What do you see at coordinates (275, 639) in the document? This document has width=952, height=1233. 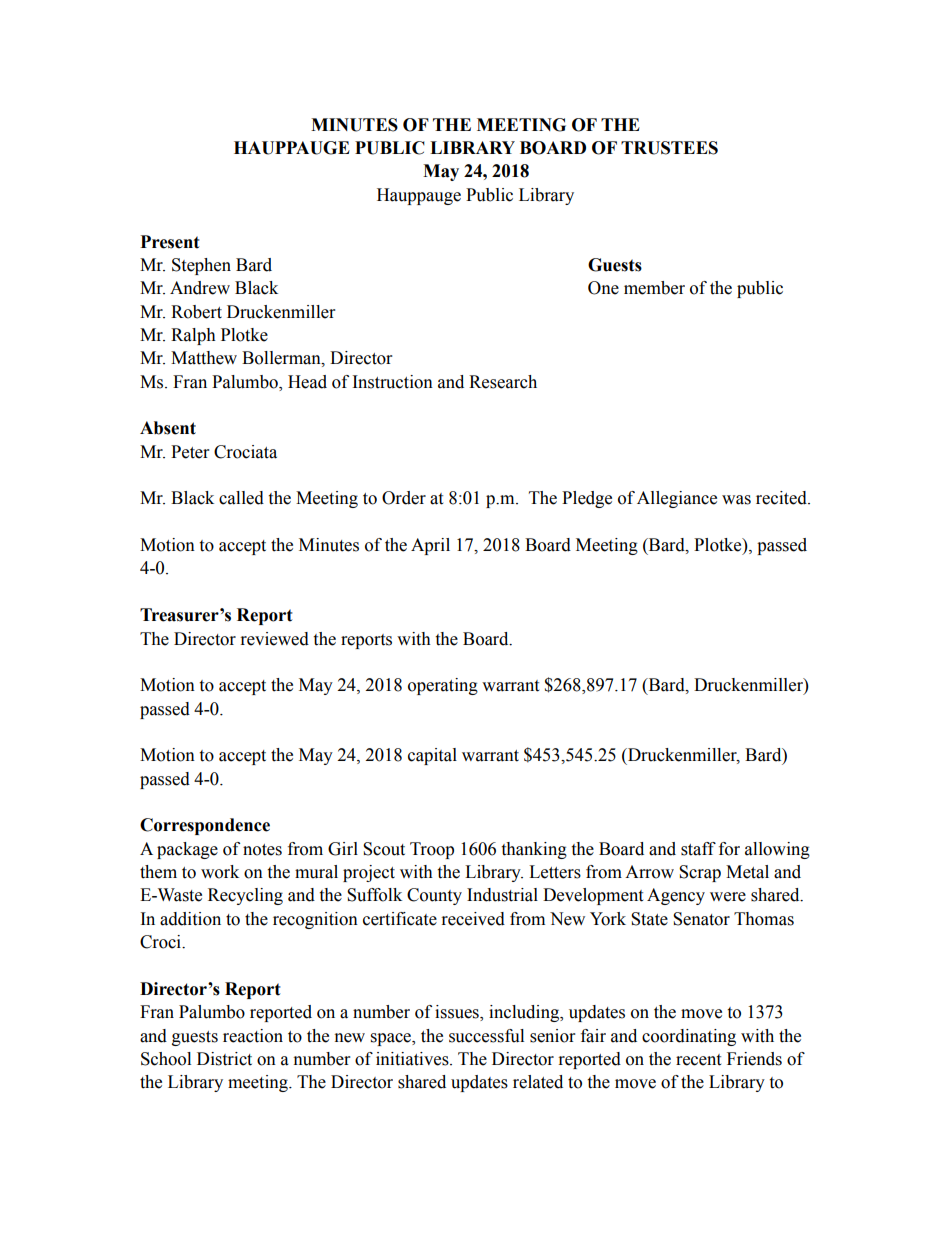 I see `reviewed` at bounding box center [275, 639].
